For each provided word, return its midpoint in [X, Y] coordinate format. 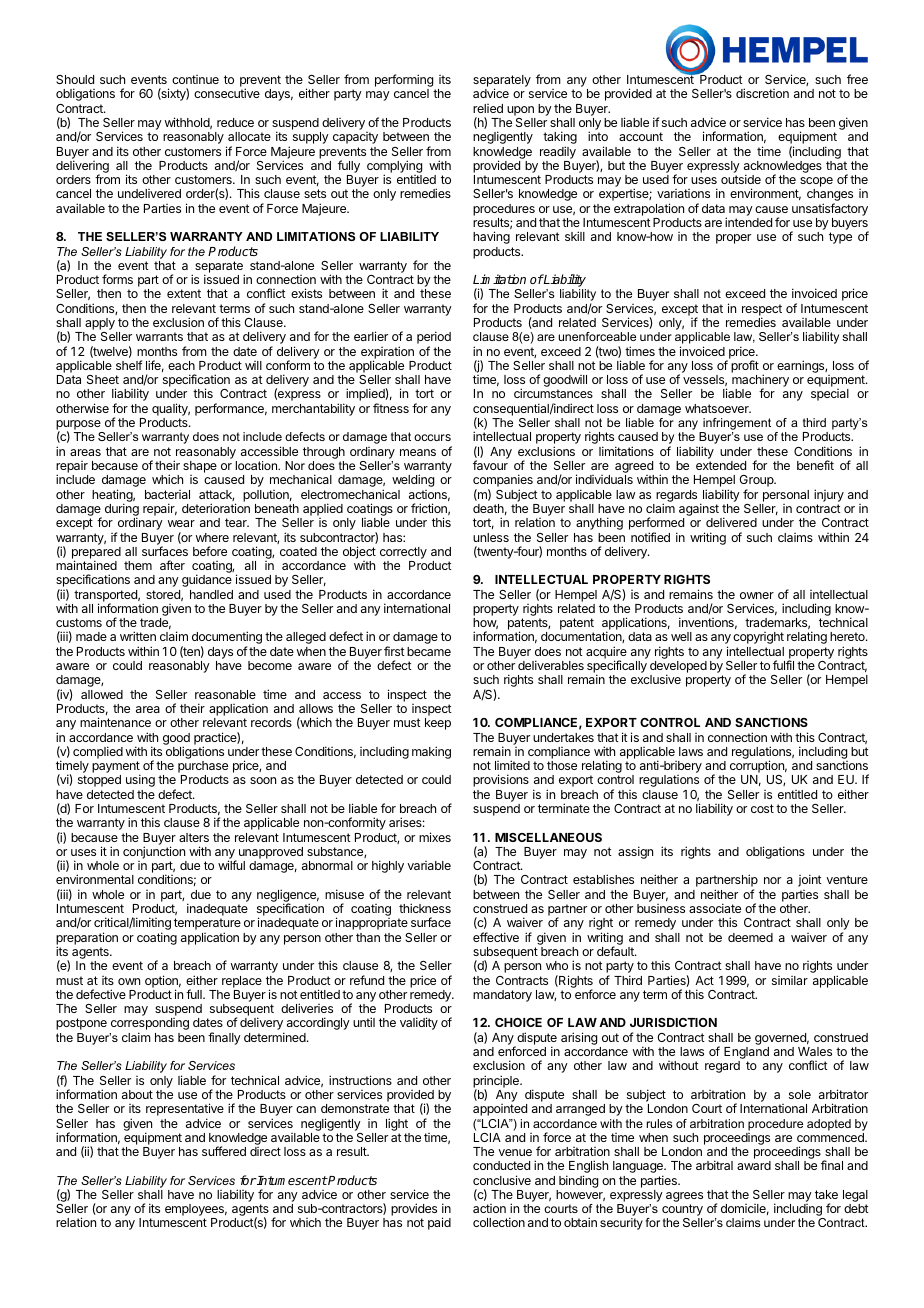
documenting [227, 639]
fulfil [783, 665]
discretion [762, 93]
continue [195, 79]
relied [488, 108]
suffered [224, 1151]
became [429, 651]
